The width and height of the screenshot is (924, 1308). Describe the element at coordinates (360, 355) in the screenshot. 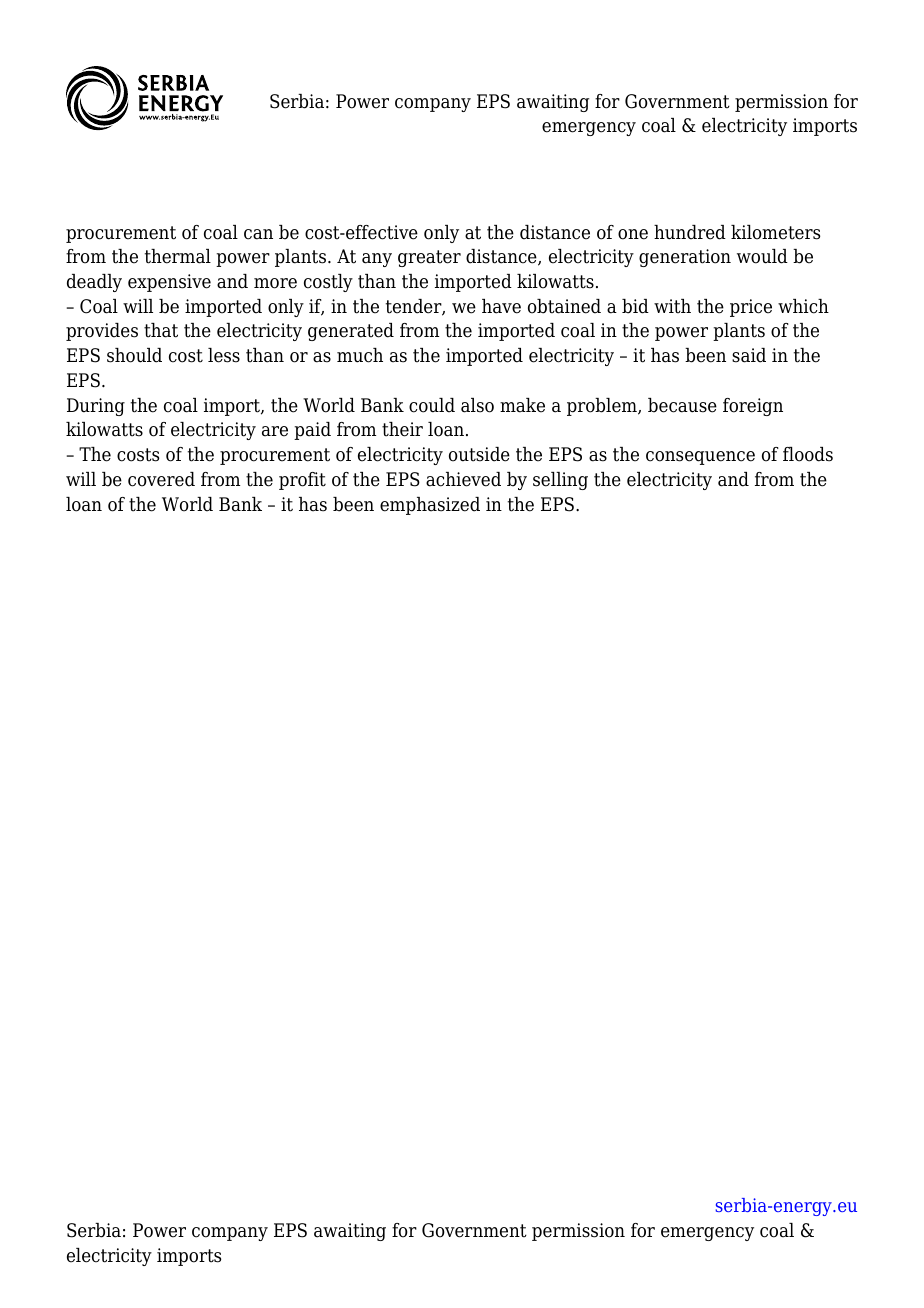

I see `much` at that location.
